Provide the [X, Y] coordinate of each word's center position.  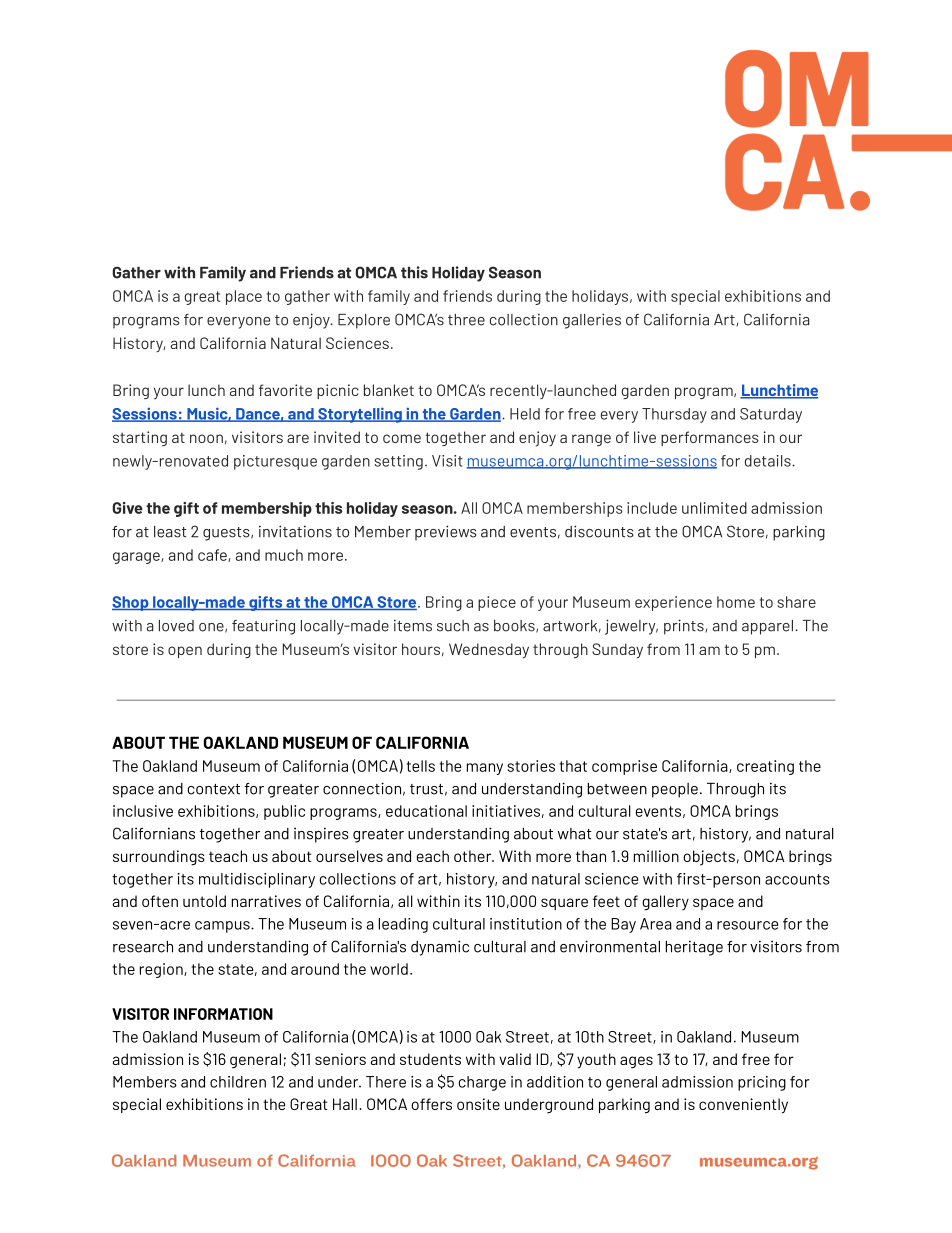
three [466, 320]
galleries [592, 321]
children [238, 1082]
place [244, 297]
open [185, 652]
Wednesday [489, 651]
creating [765, 767]
